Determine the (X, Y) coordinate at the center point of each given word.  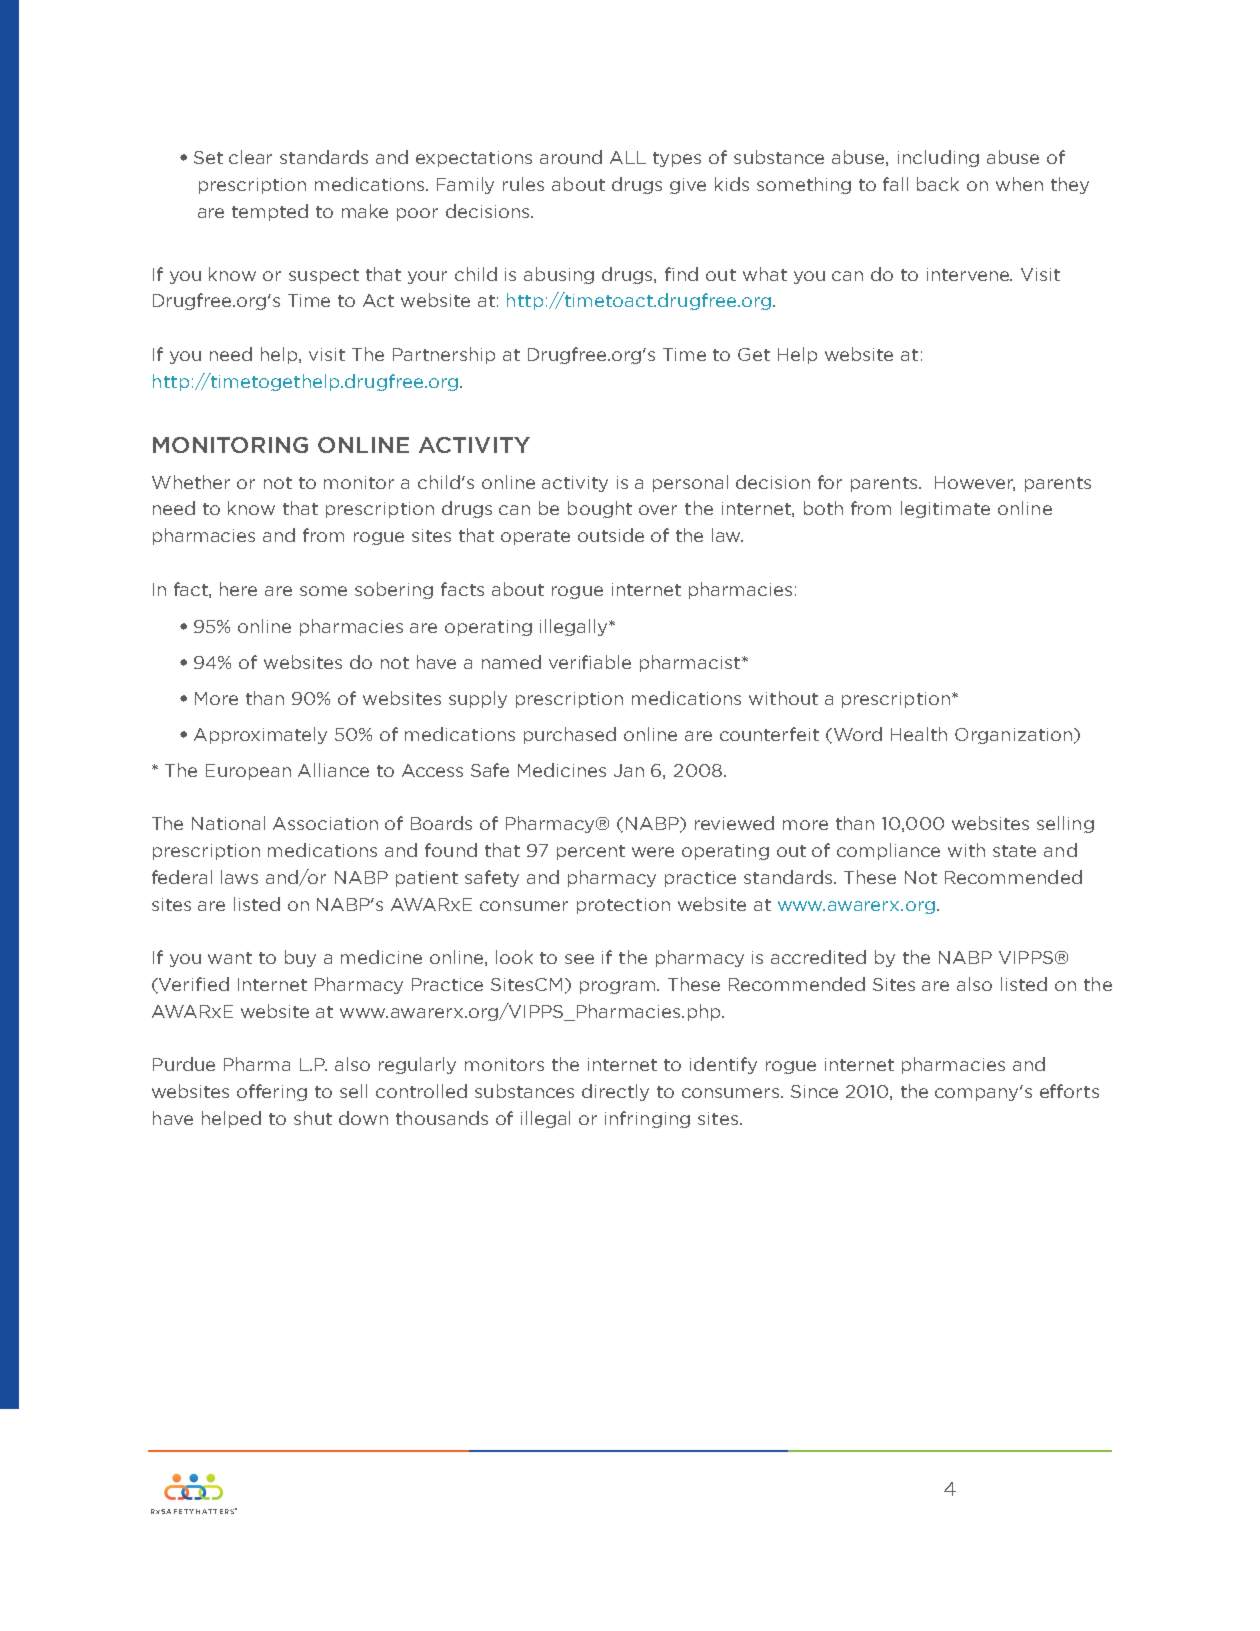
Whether (191, 482)
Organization (1013, 736)
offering (272, 1092)
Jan (629, 770)
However (975, 483)
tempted (270, 212)
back (938, 184)
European (248, 772)
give (688, 186)
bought (600, 509)
